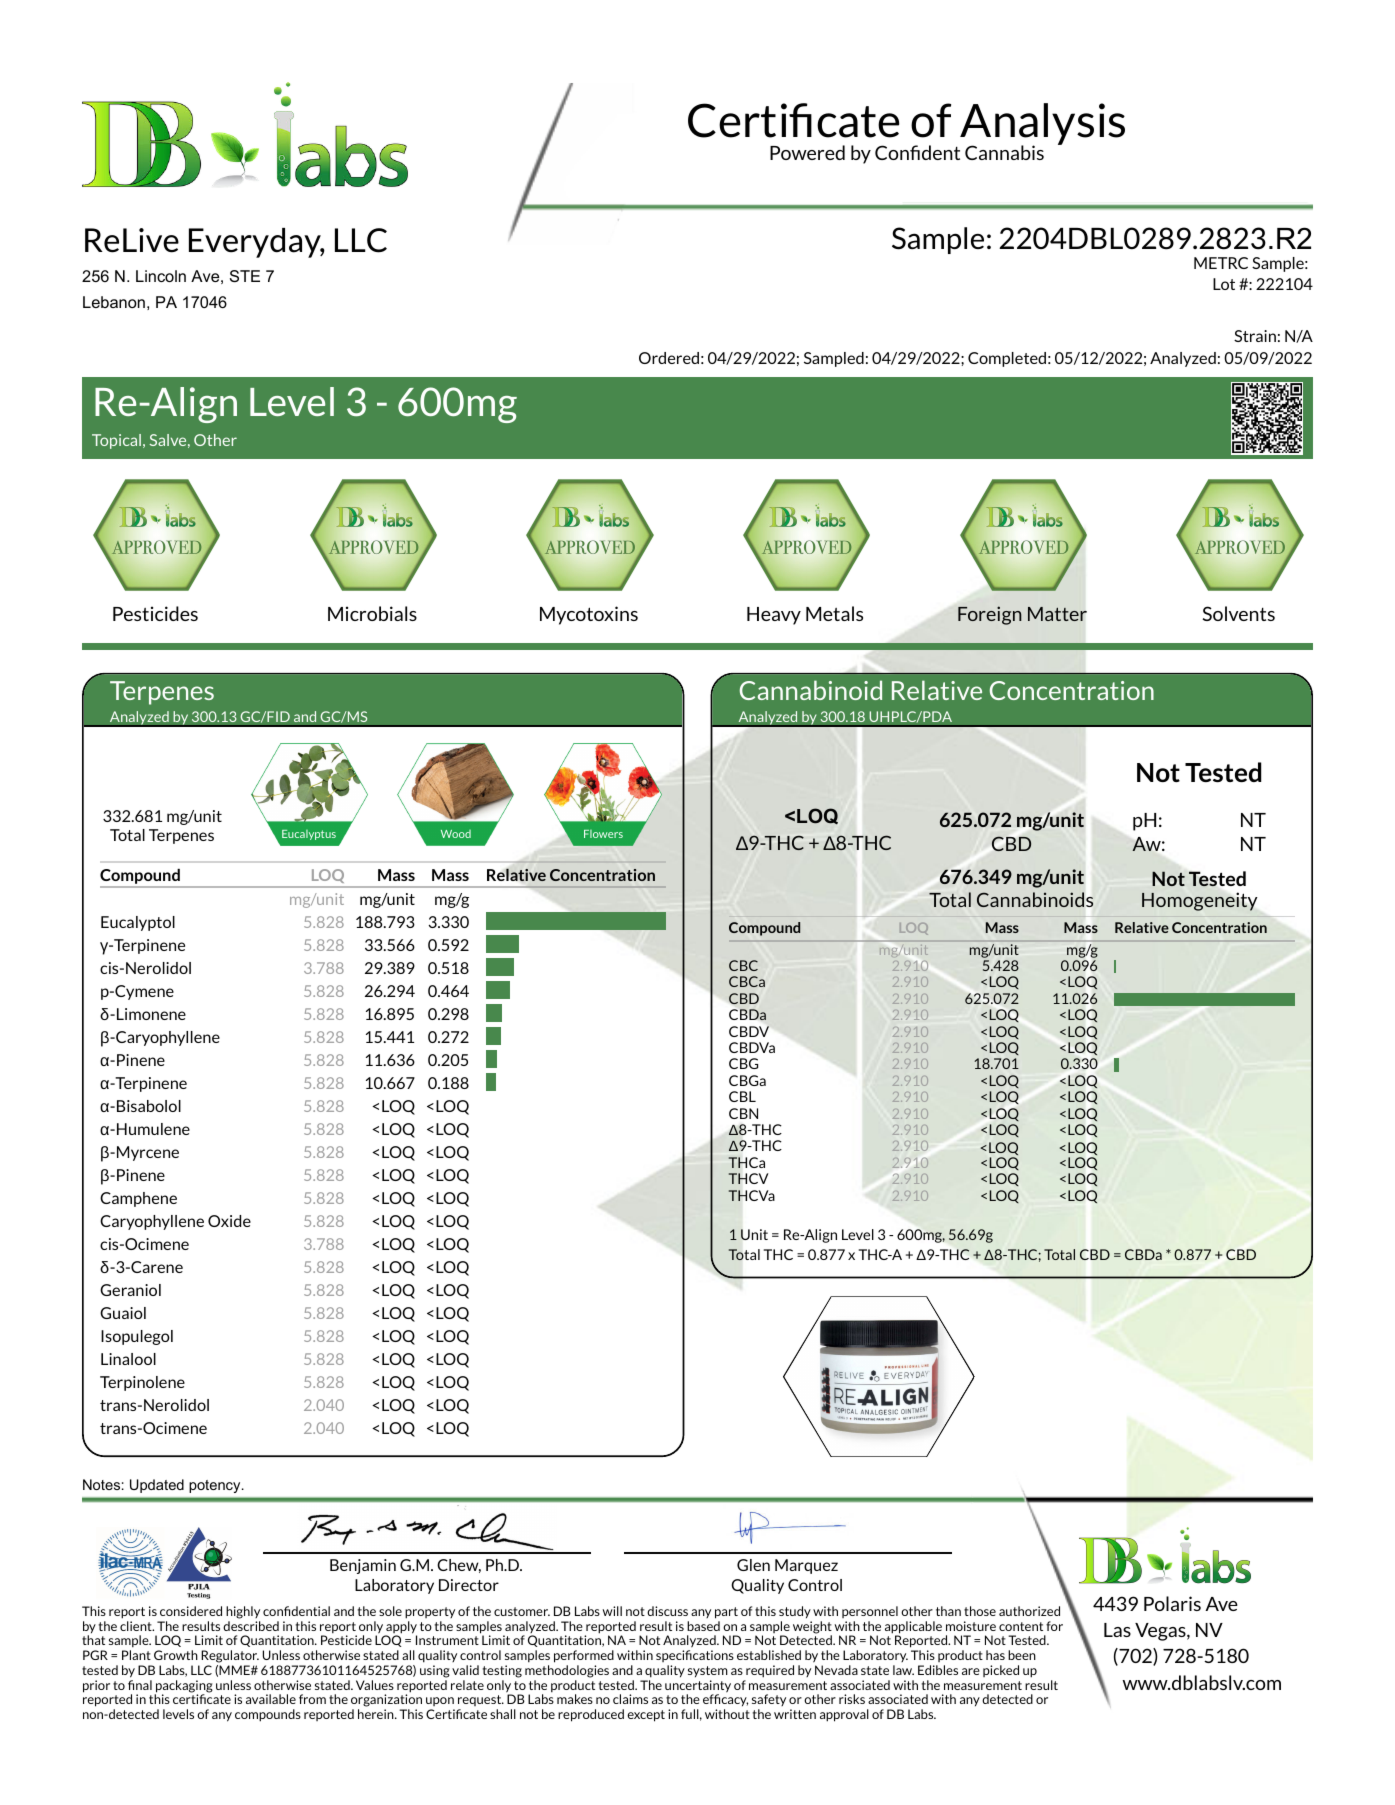 This screenshot has width=1395, height=1805. I want to click on Analysis, so click(1042, 125).
